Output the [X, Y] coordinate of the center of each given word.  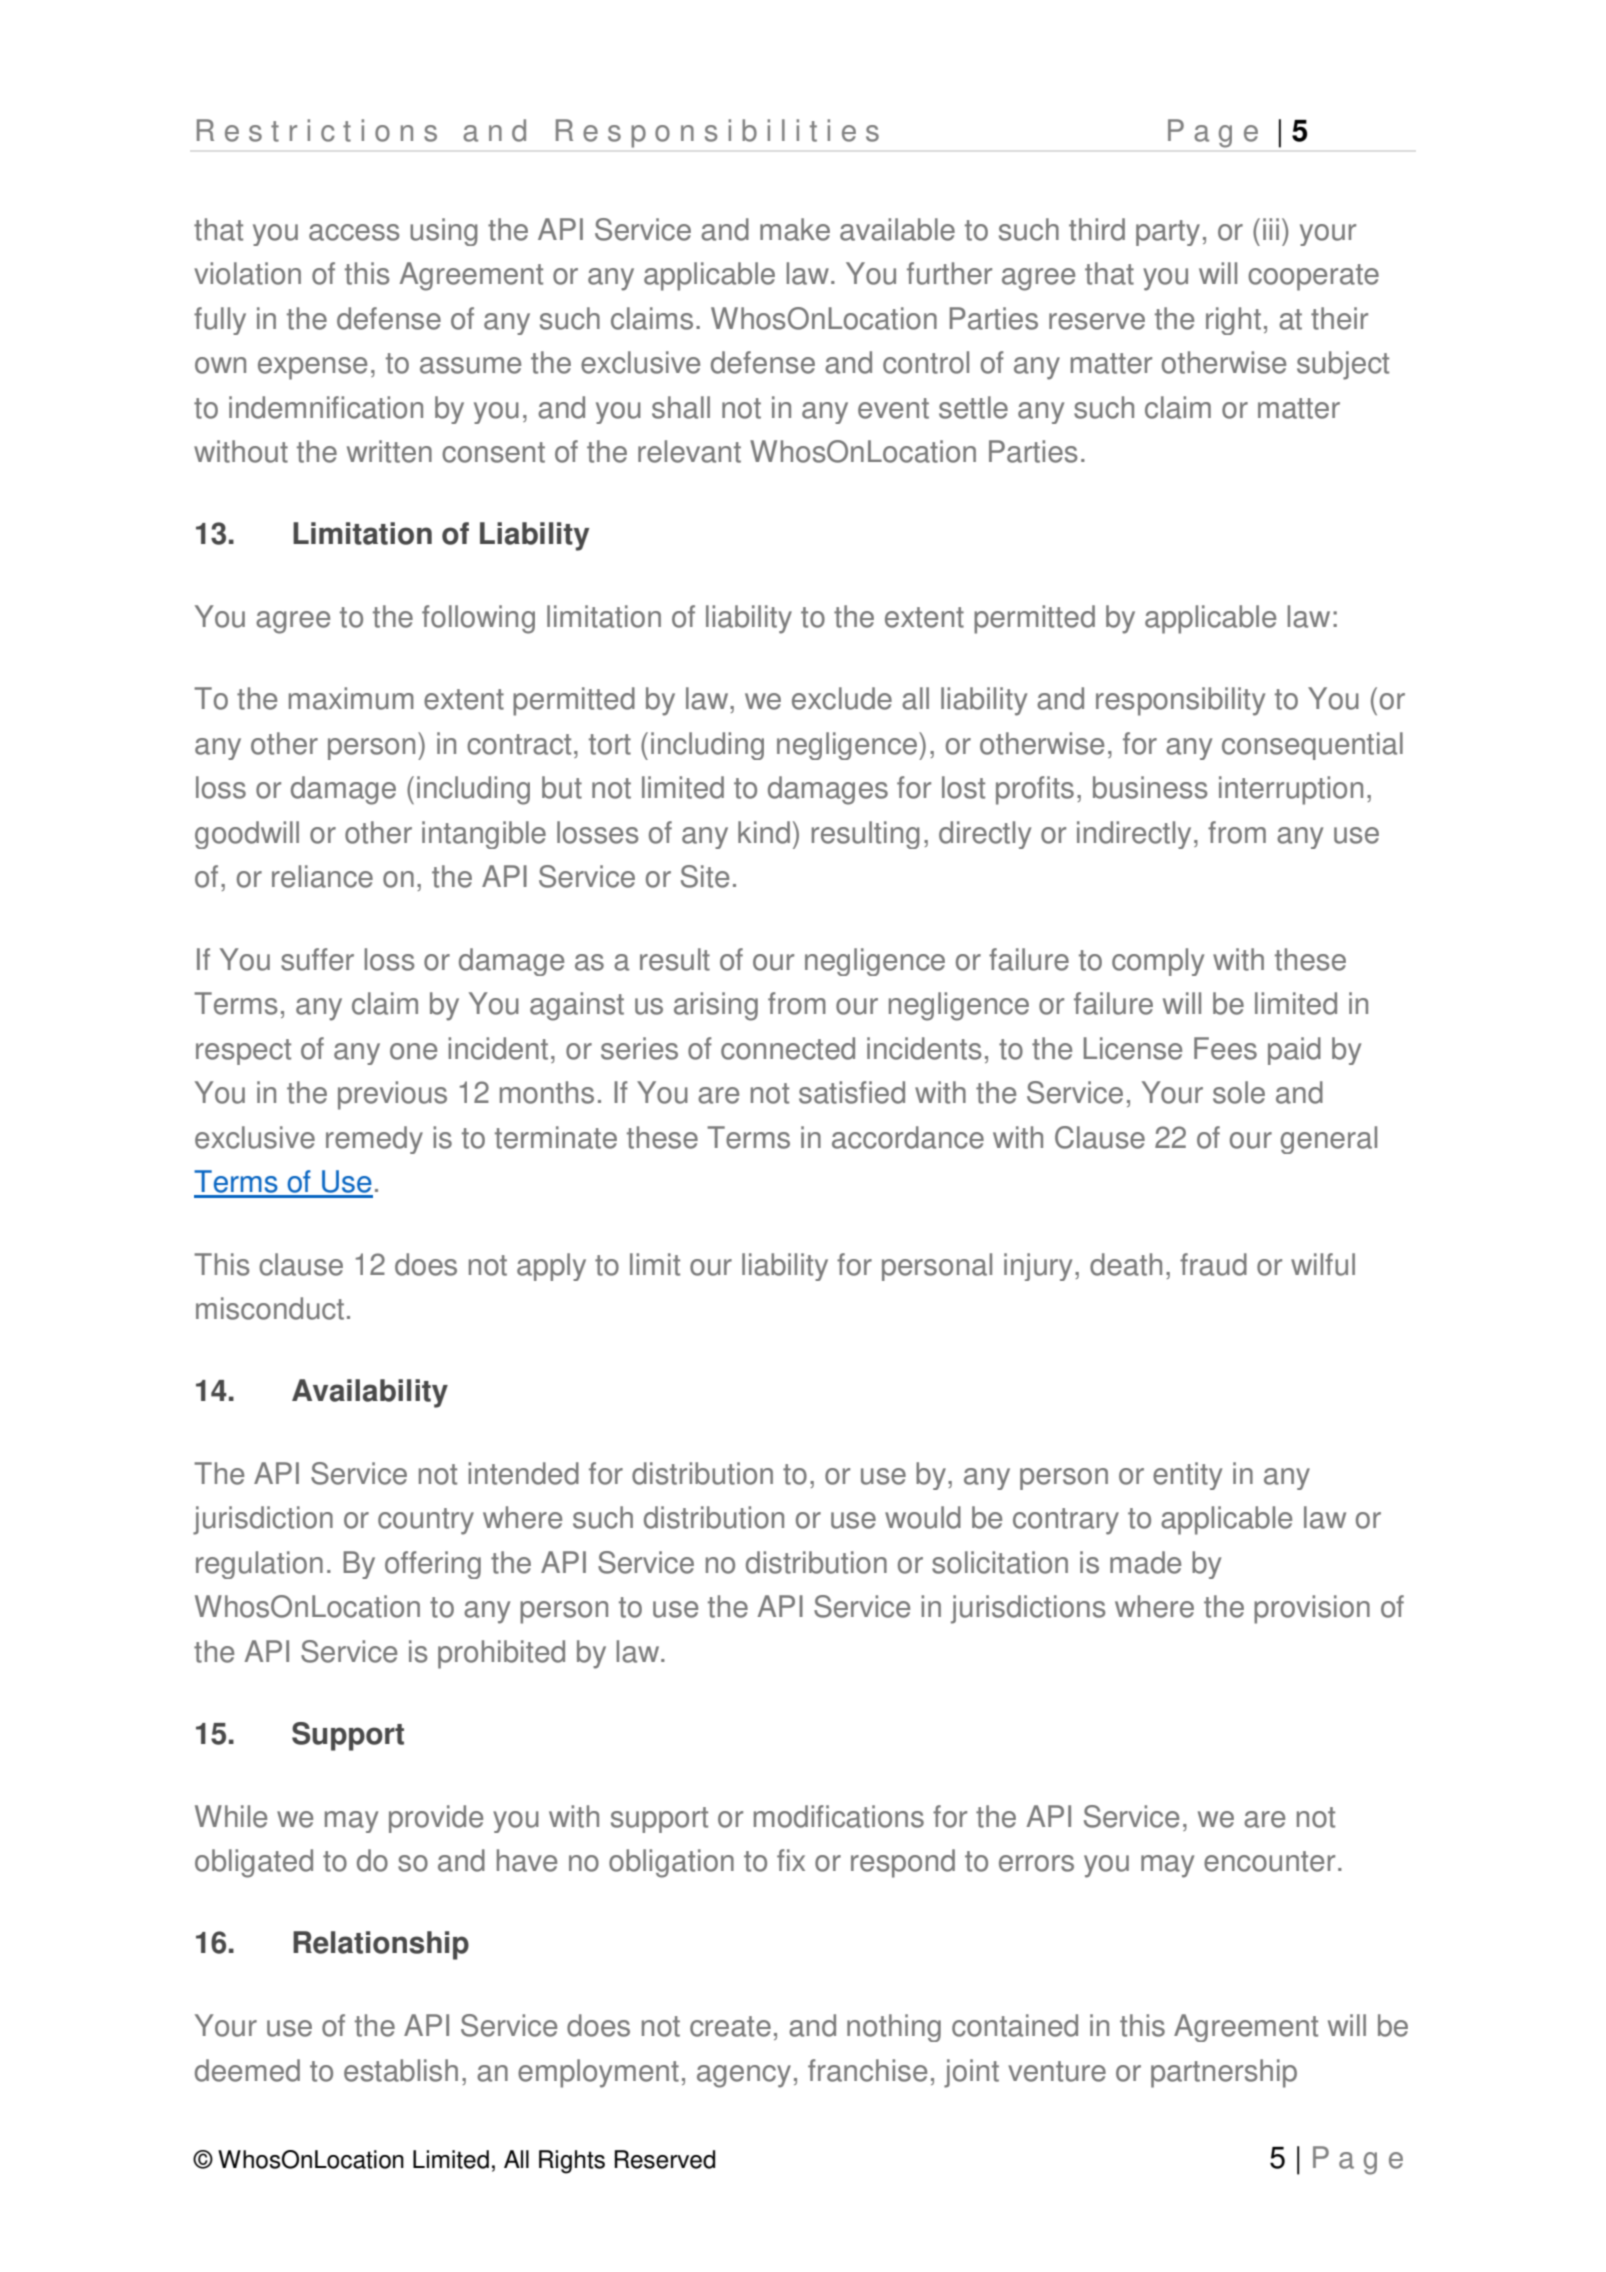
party [1168, 233]
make [795, 229]
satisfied [852, 1092]
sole [1239, 1092]
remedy [374, 1140]
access [354, 232]
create [730, 2026]
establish [401, 2070]
